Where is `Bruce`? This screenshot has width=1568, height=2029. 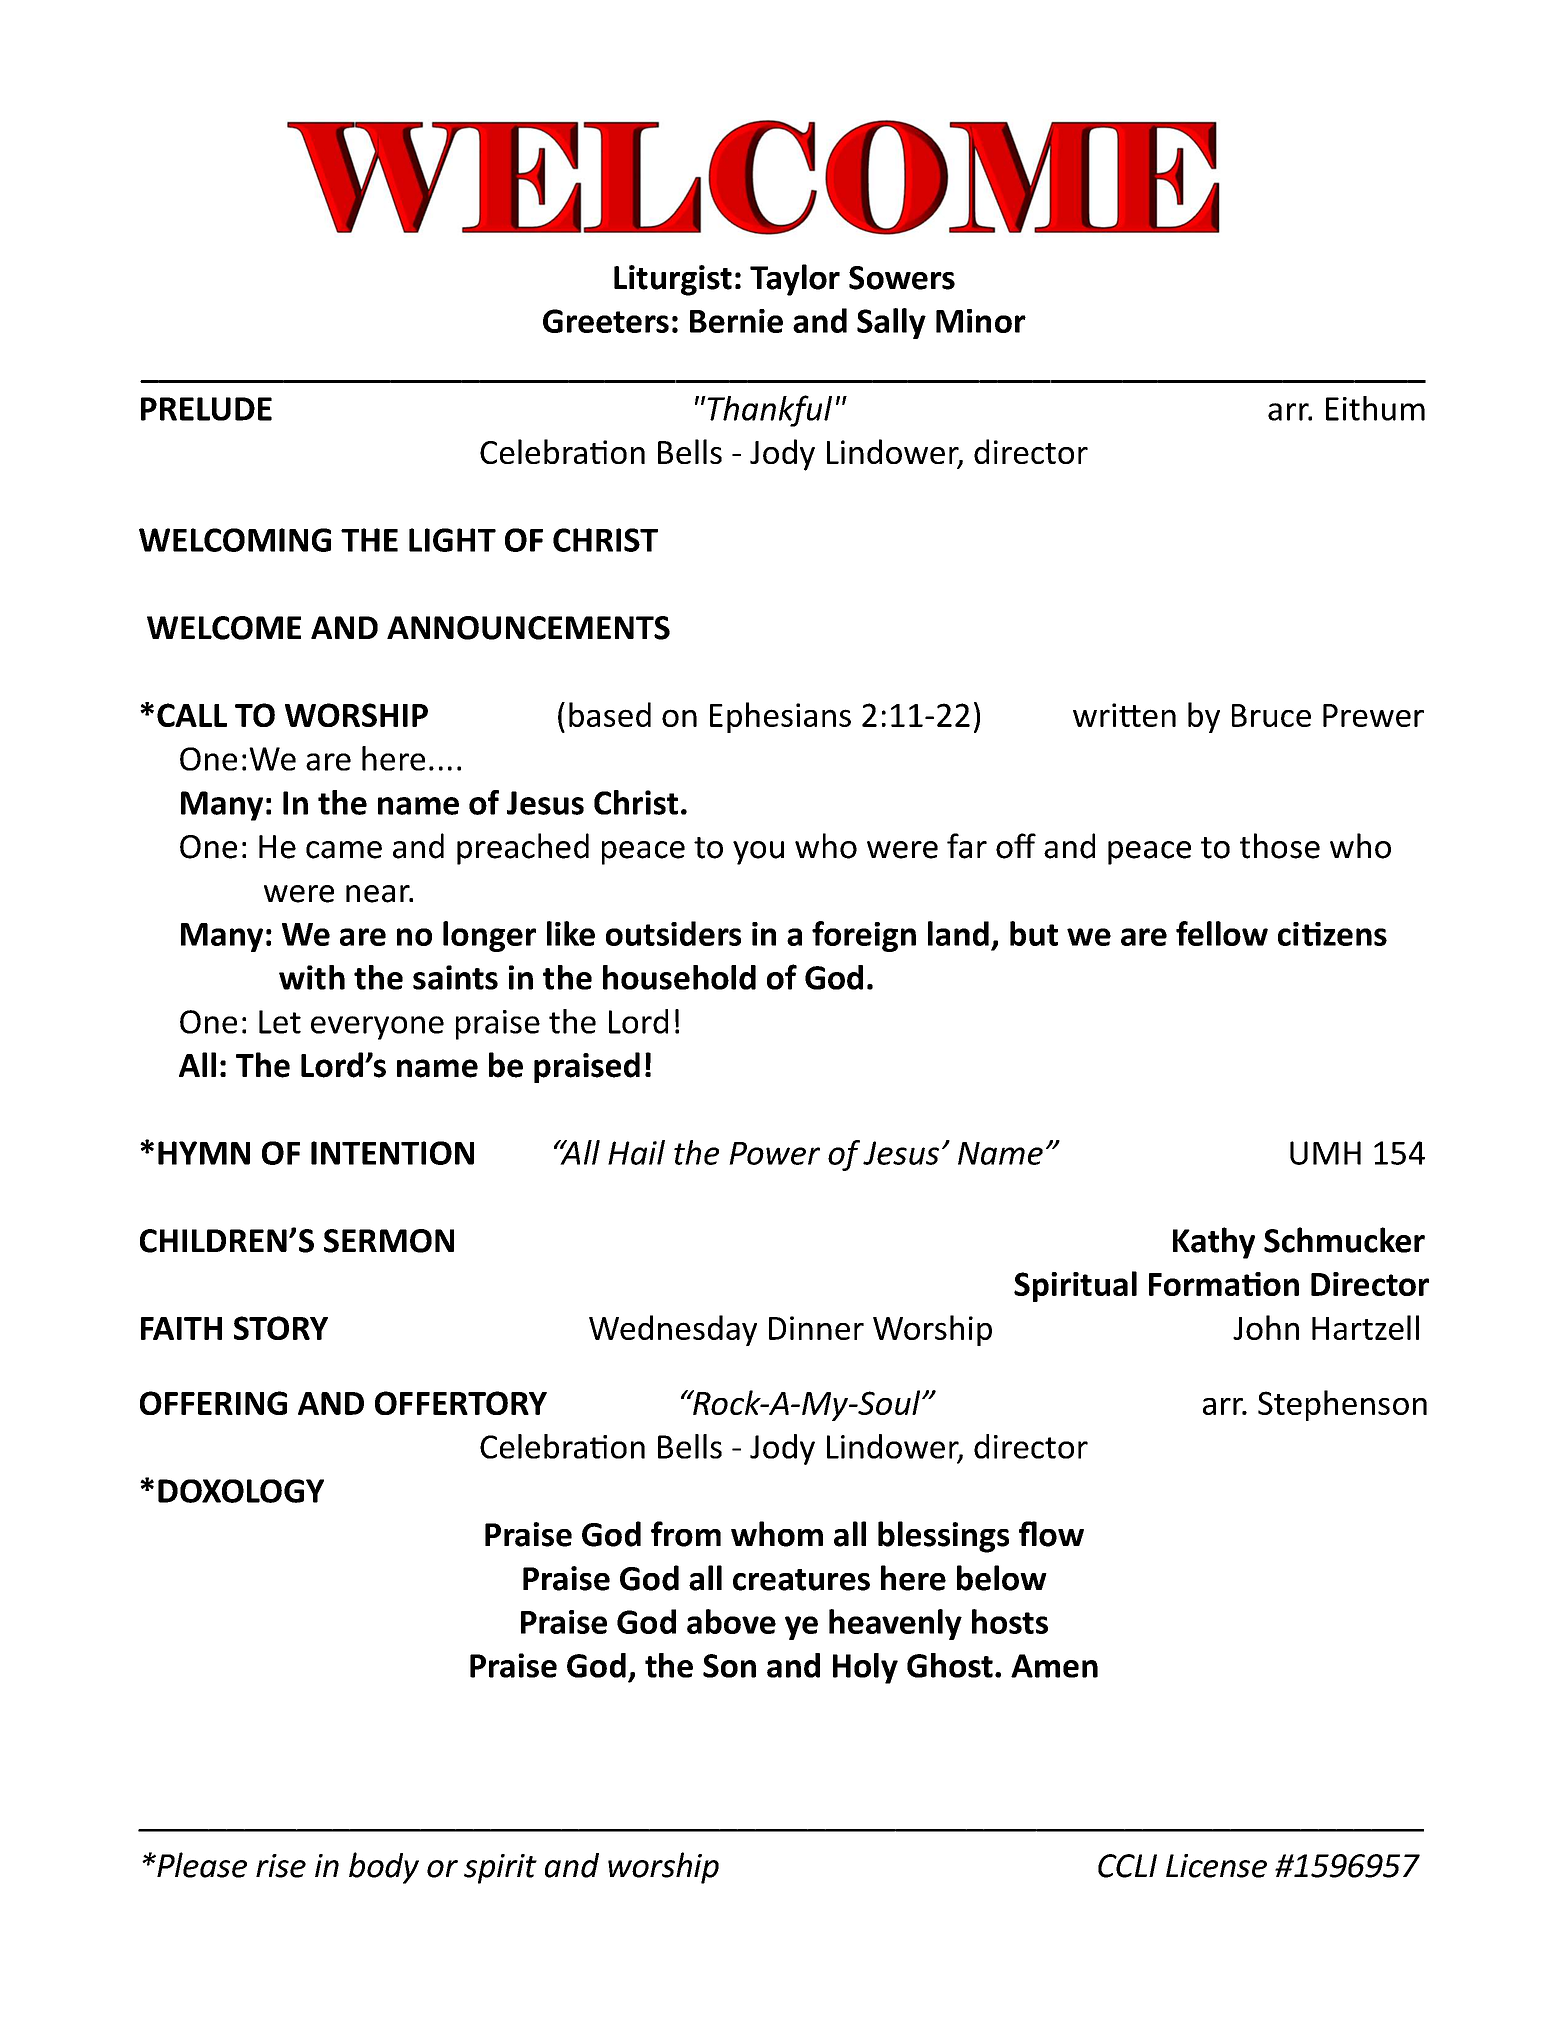
Bruce is located at coordinates (1271, 715).
